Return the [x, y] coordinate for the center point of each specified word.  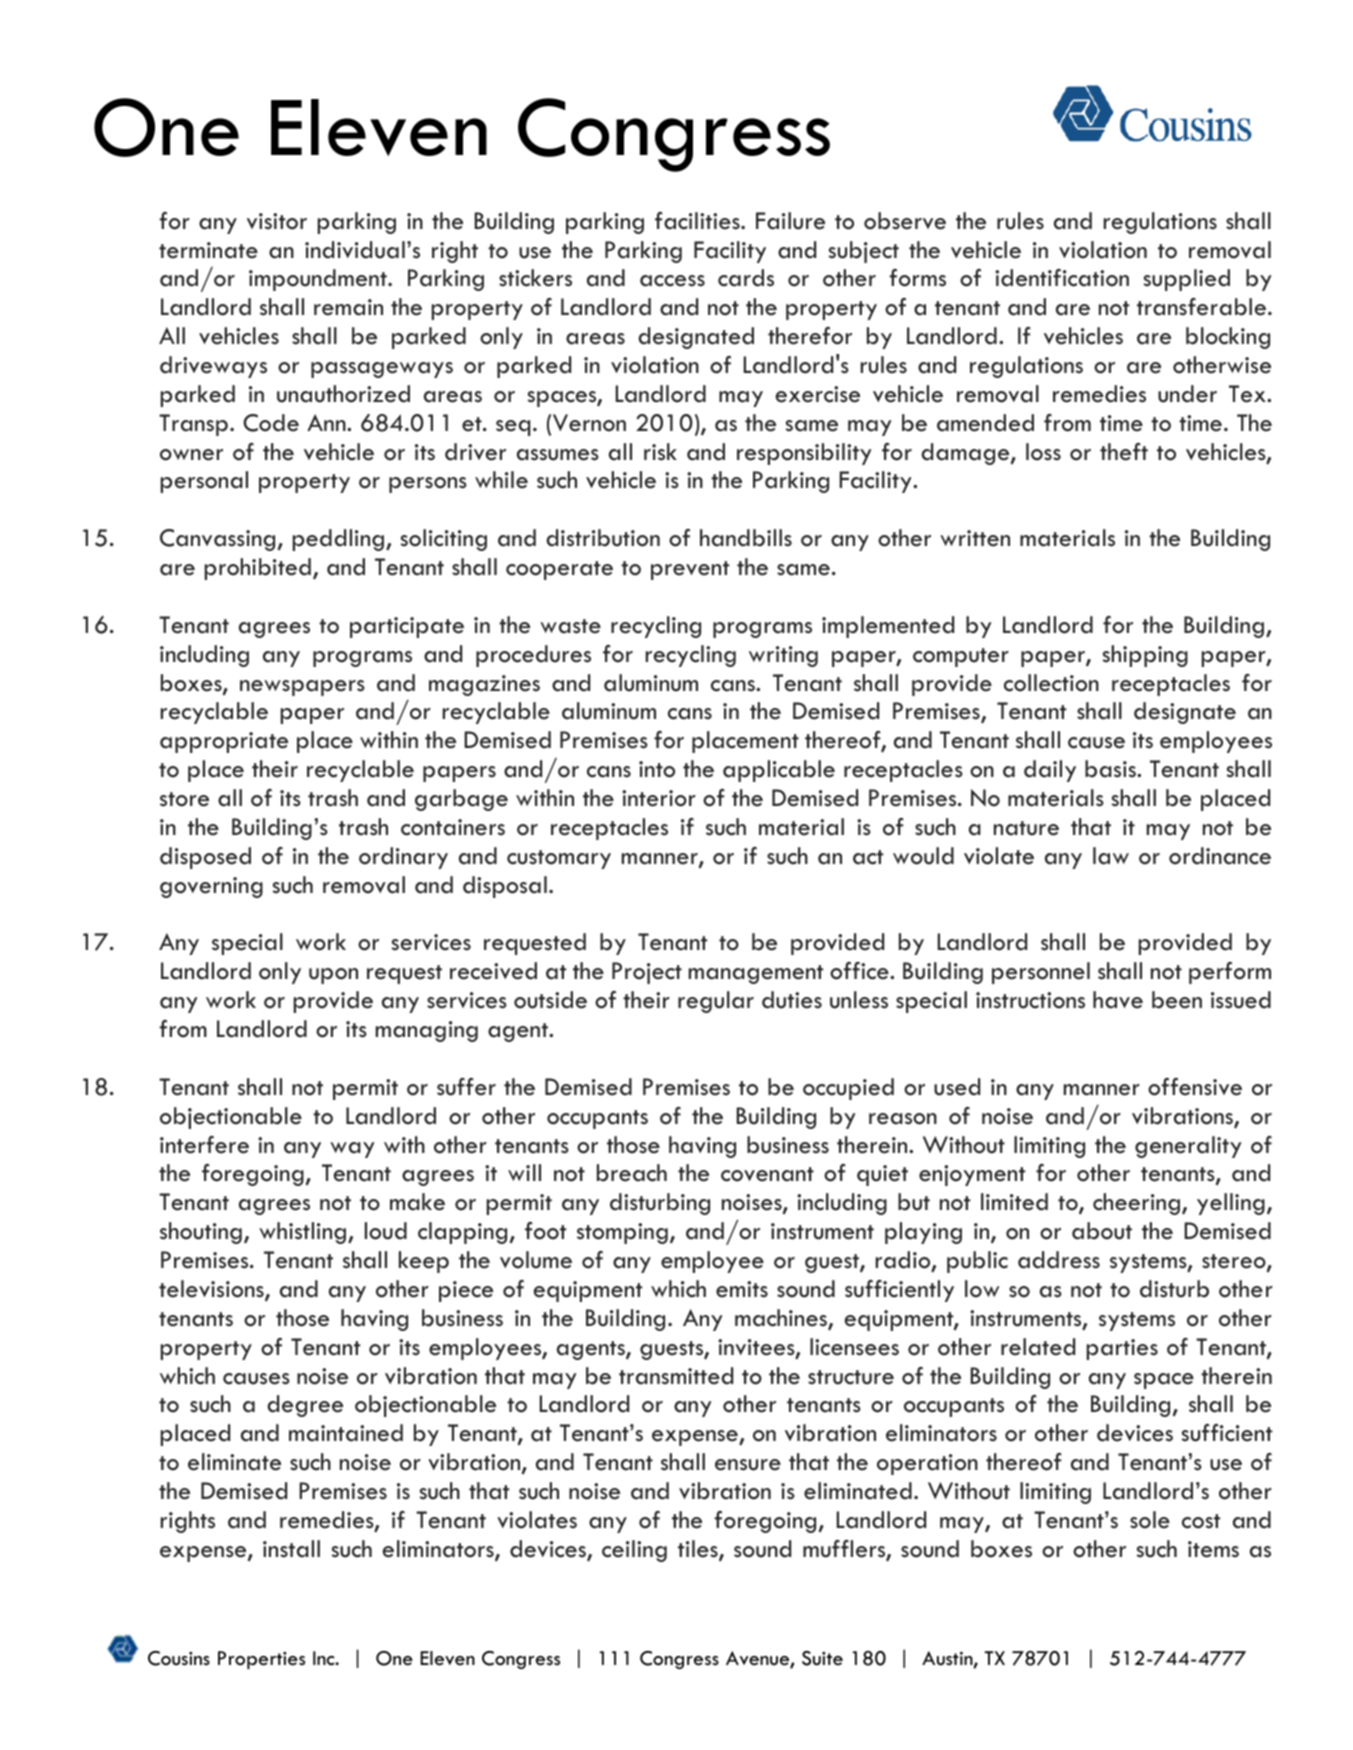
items [1213, 1549]
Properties [261, 1660]
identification [1062, 278]
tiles [699, 1550]
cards [746, 278]
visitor [277, 221]
